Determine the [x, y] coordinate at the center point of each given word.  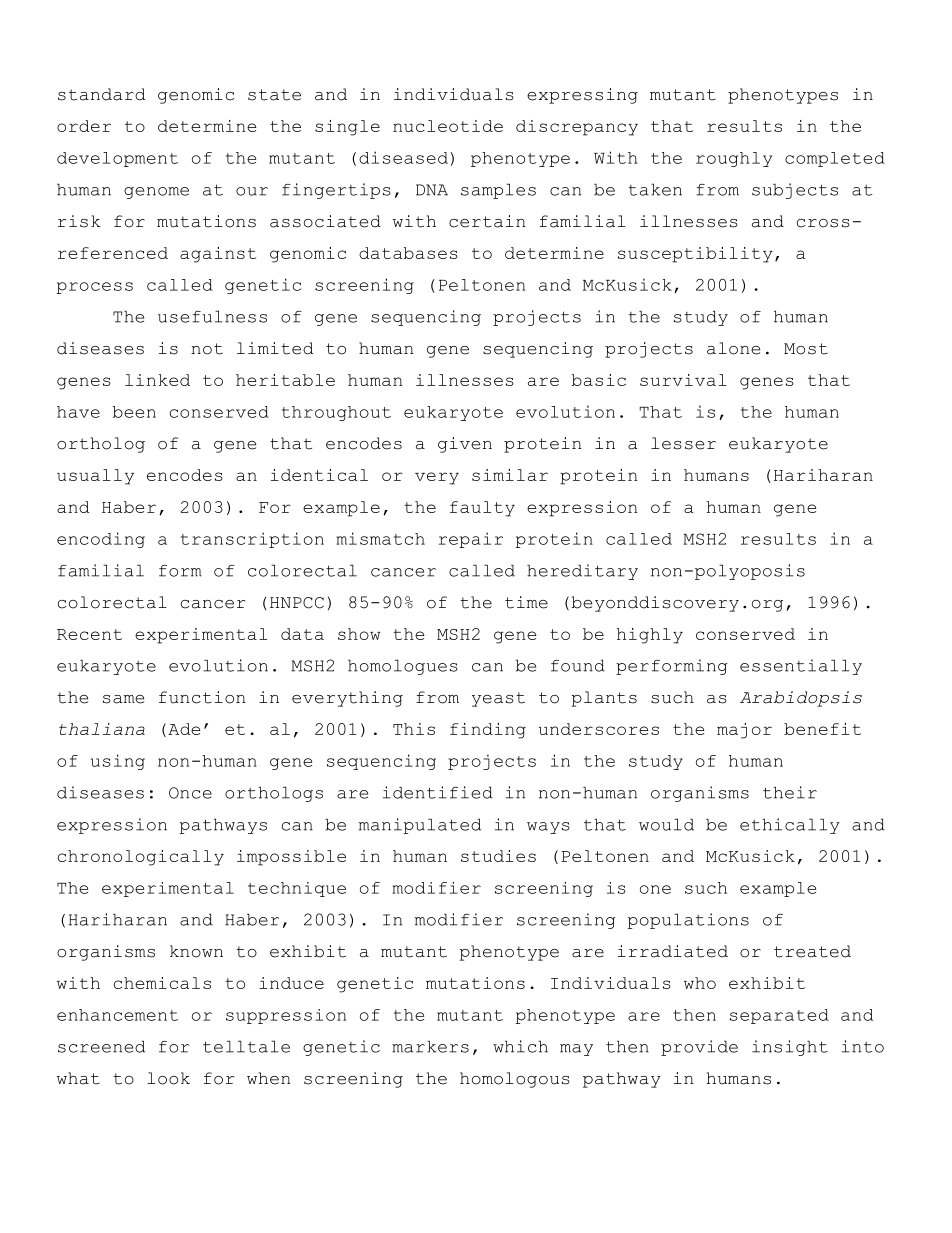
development [117, 159]
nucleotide [448, 126]
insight [790, 1048]
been [134, 412]
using [118, 762]
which [520, 1046]
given [465, 445]
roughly [734, 159]
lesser [683, 443]
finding [488, 731]
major [744, 731]
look [168, 1078]
